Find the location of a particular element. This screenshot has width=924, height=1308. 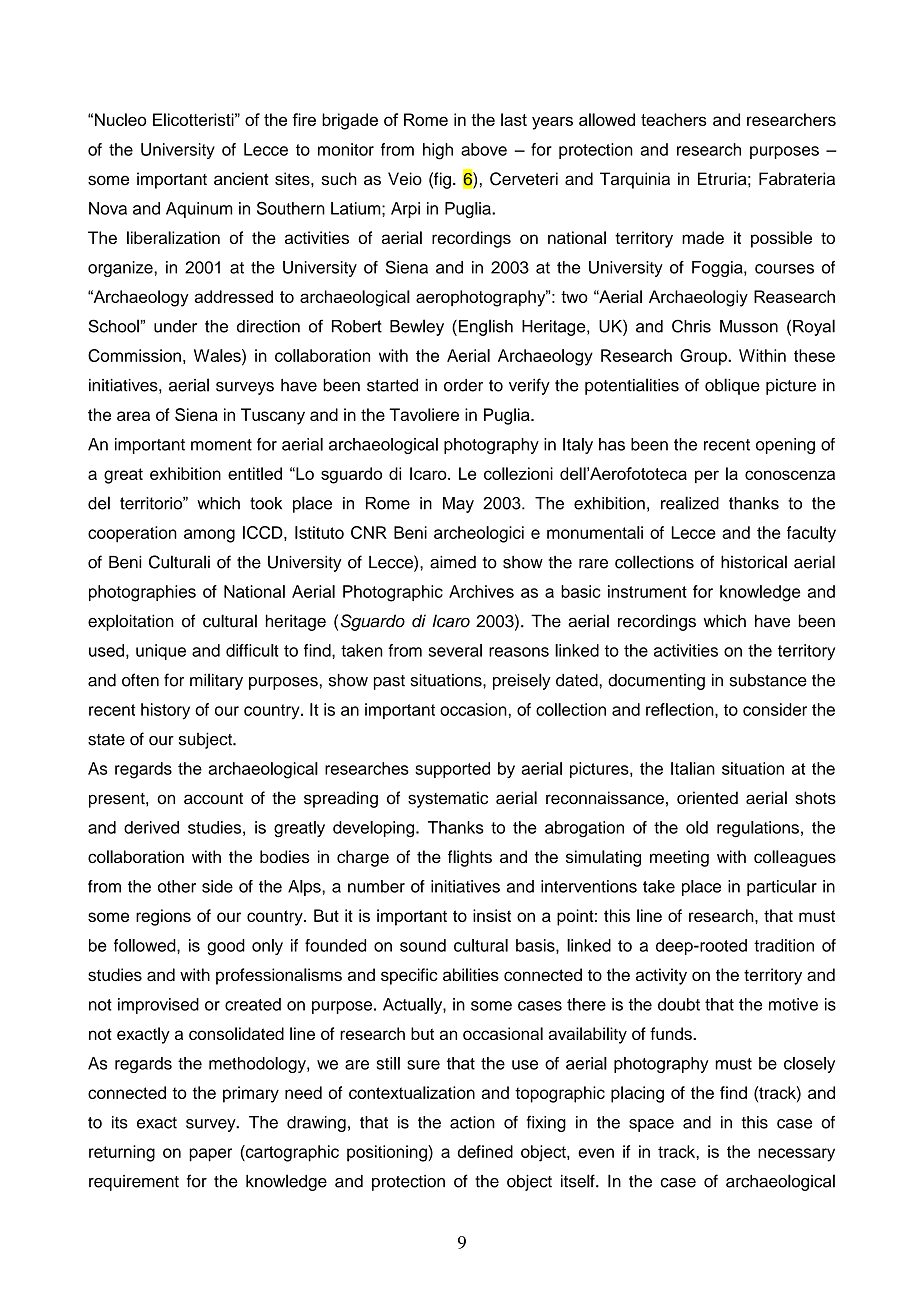

area is located at coordinates (133, 416).
